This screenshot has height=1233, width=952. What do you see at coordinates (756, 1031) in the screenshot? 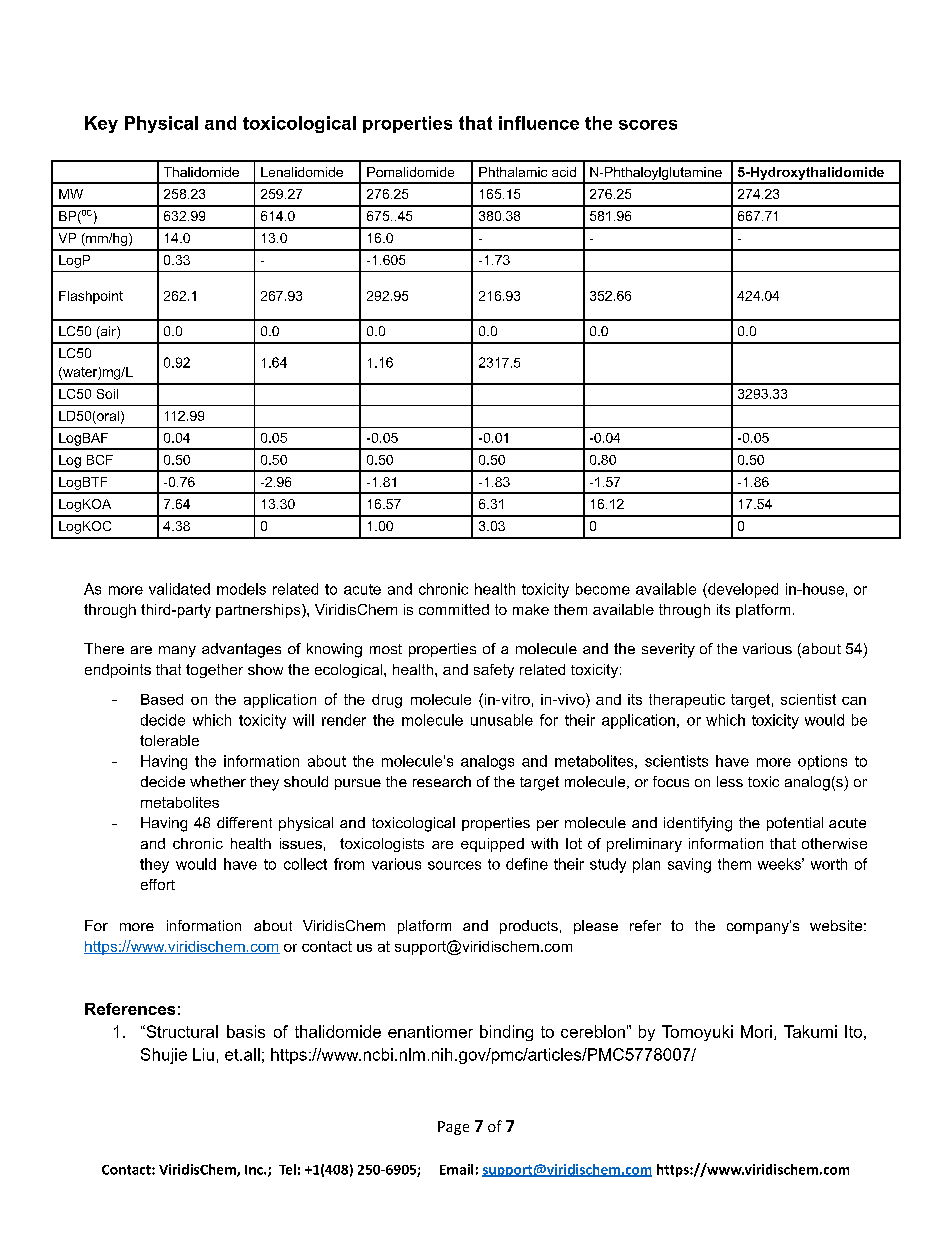
I see `Mori` at bounding box center [756, 1031].
